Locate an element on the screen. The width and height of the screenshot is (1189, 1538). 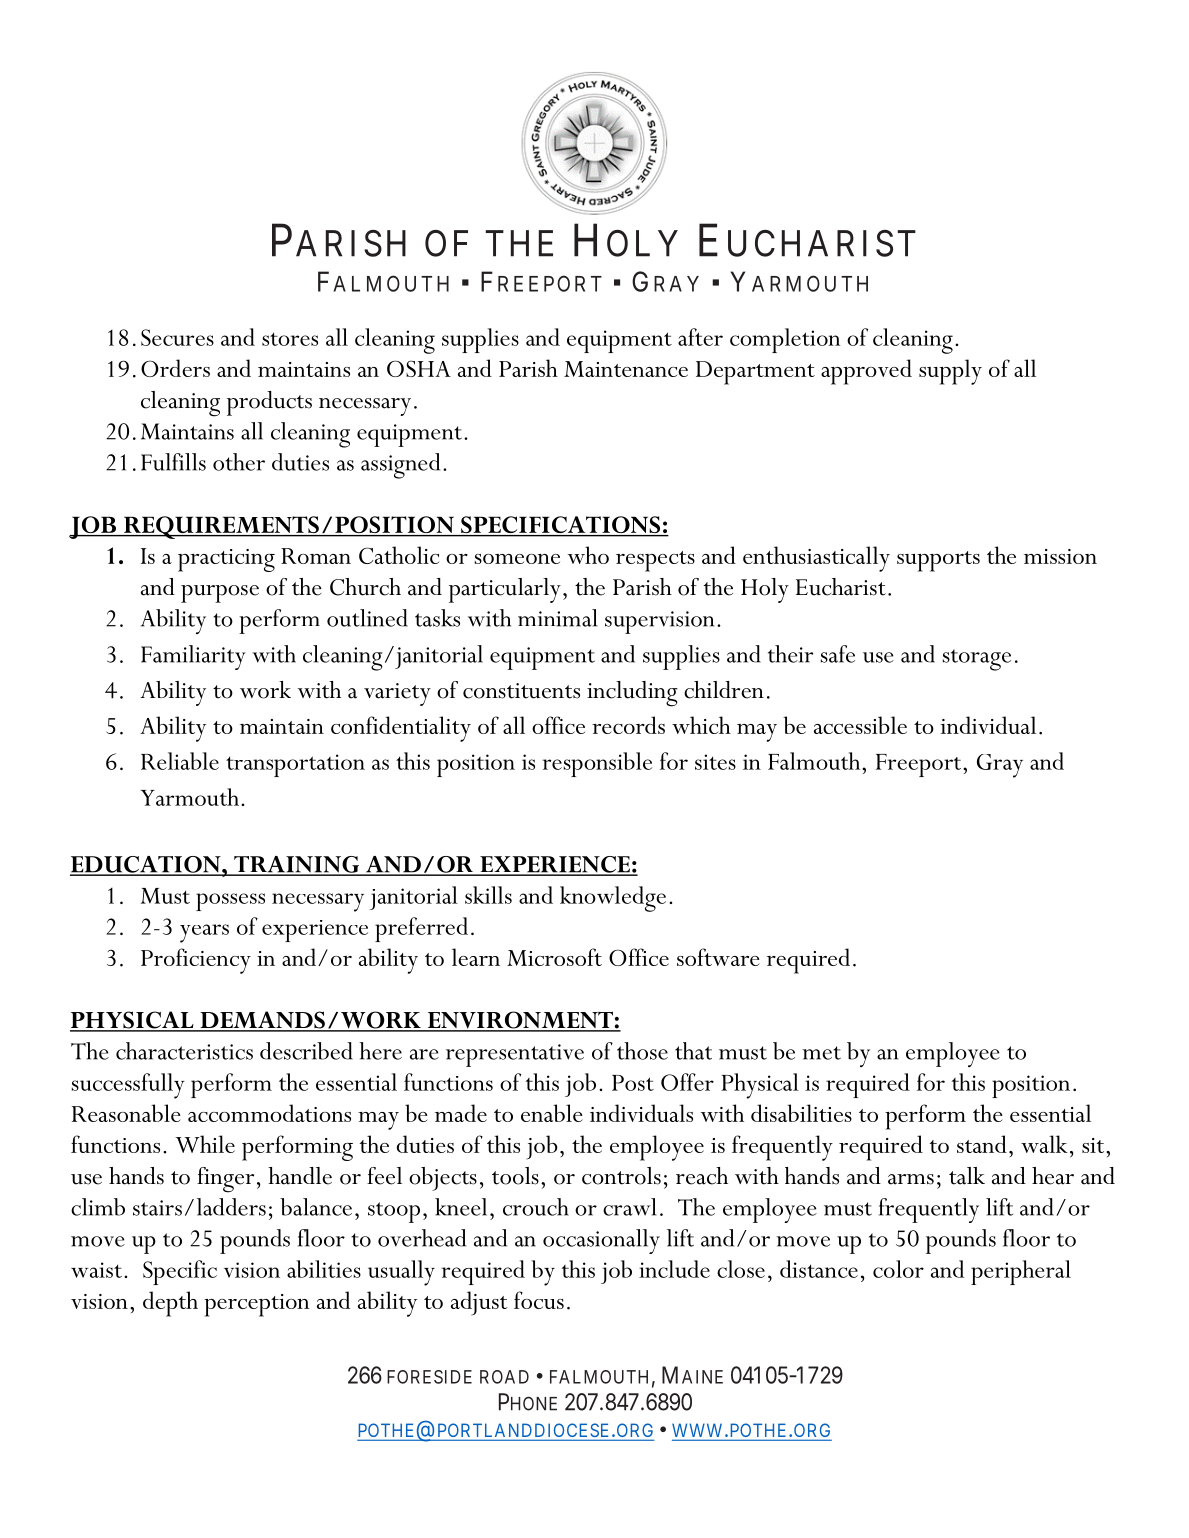
Maintenance is located at coordinates (626, 369).
